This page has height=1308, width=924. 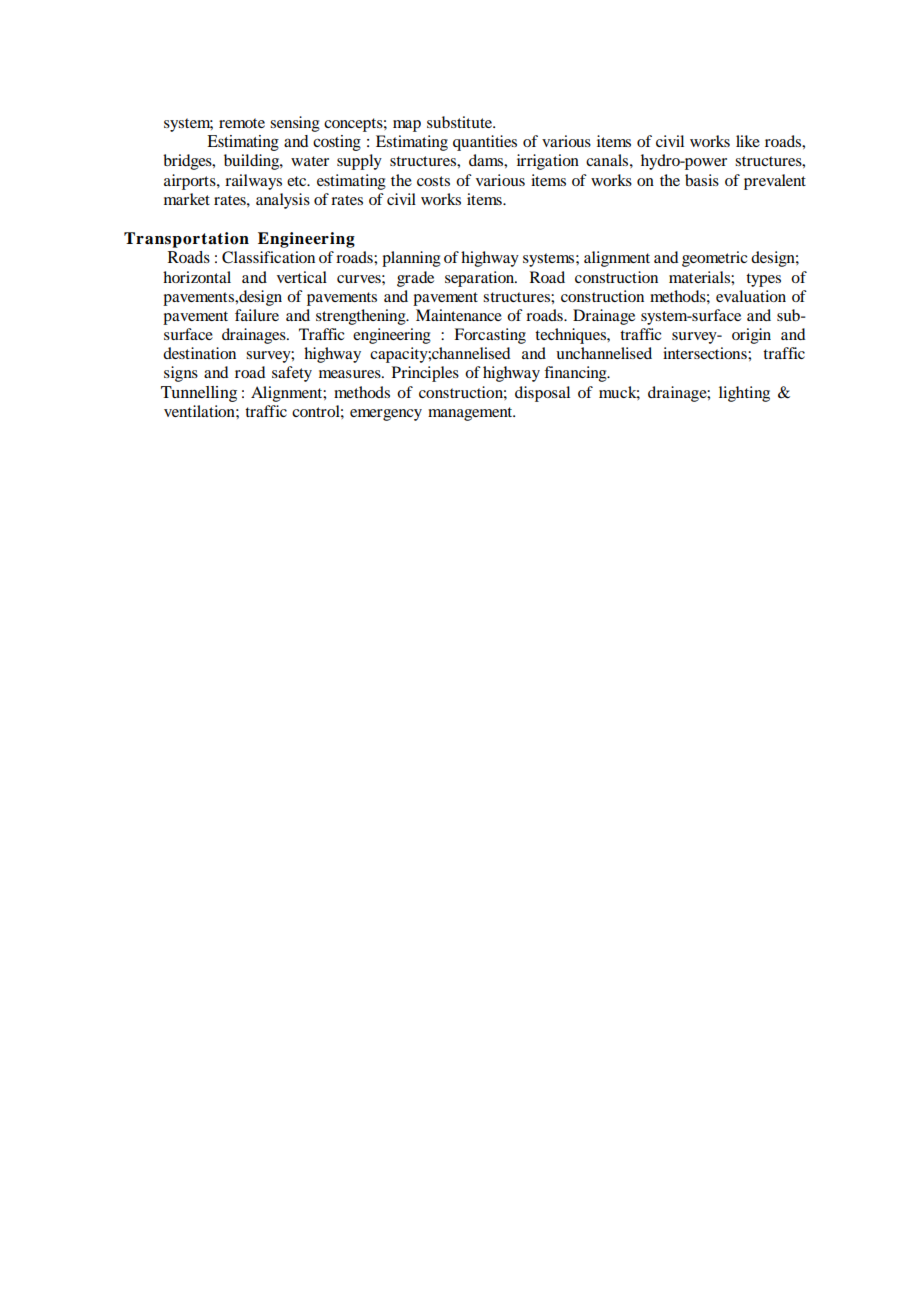 I want to click on management, so click(x=471, y=414).
